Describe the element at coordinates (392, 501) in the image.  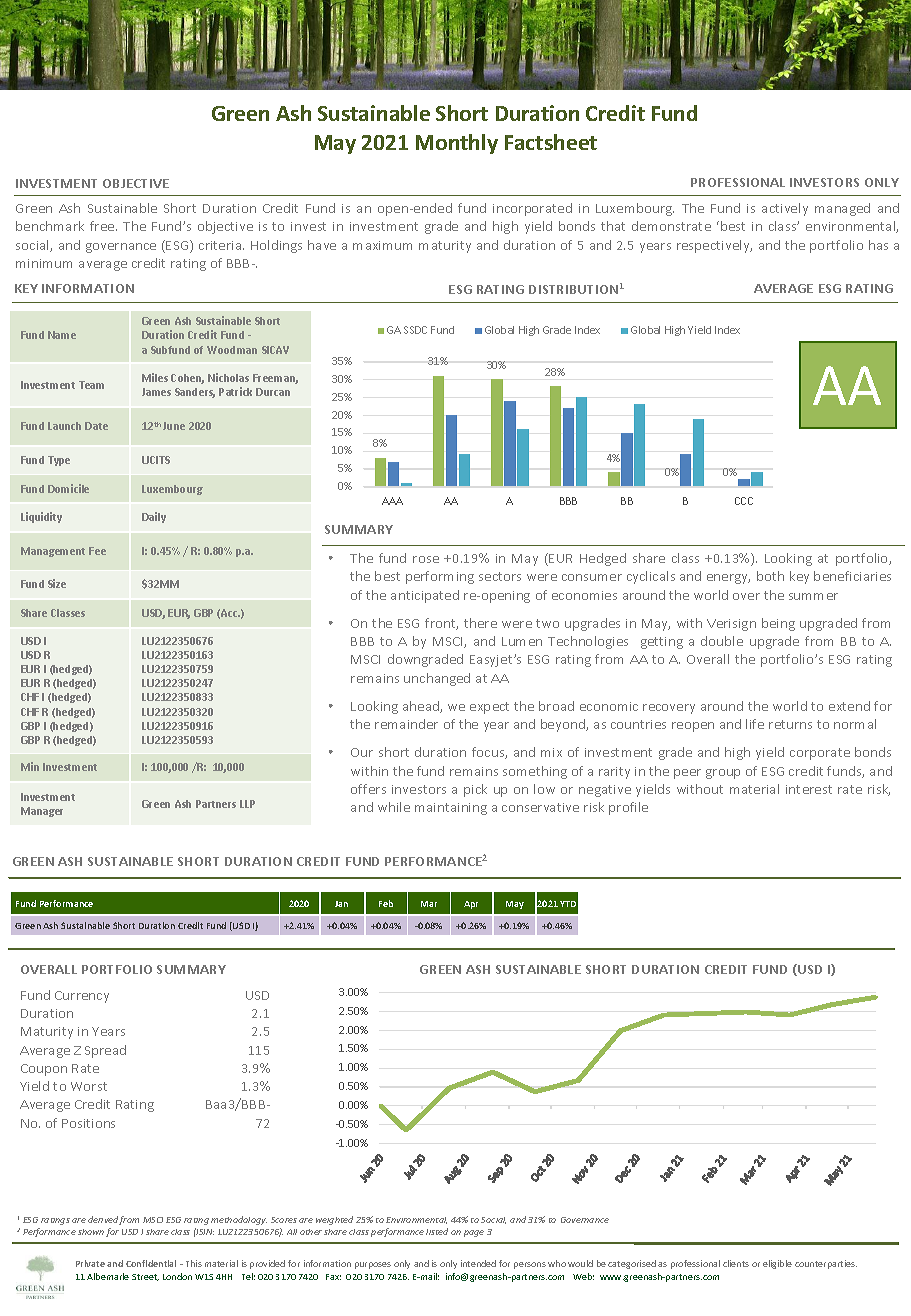
I see `AAA` at that location.
